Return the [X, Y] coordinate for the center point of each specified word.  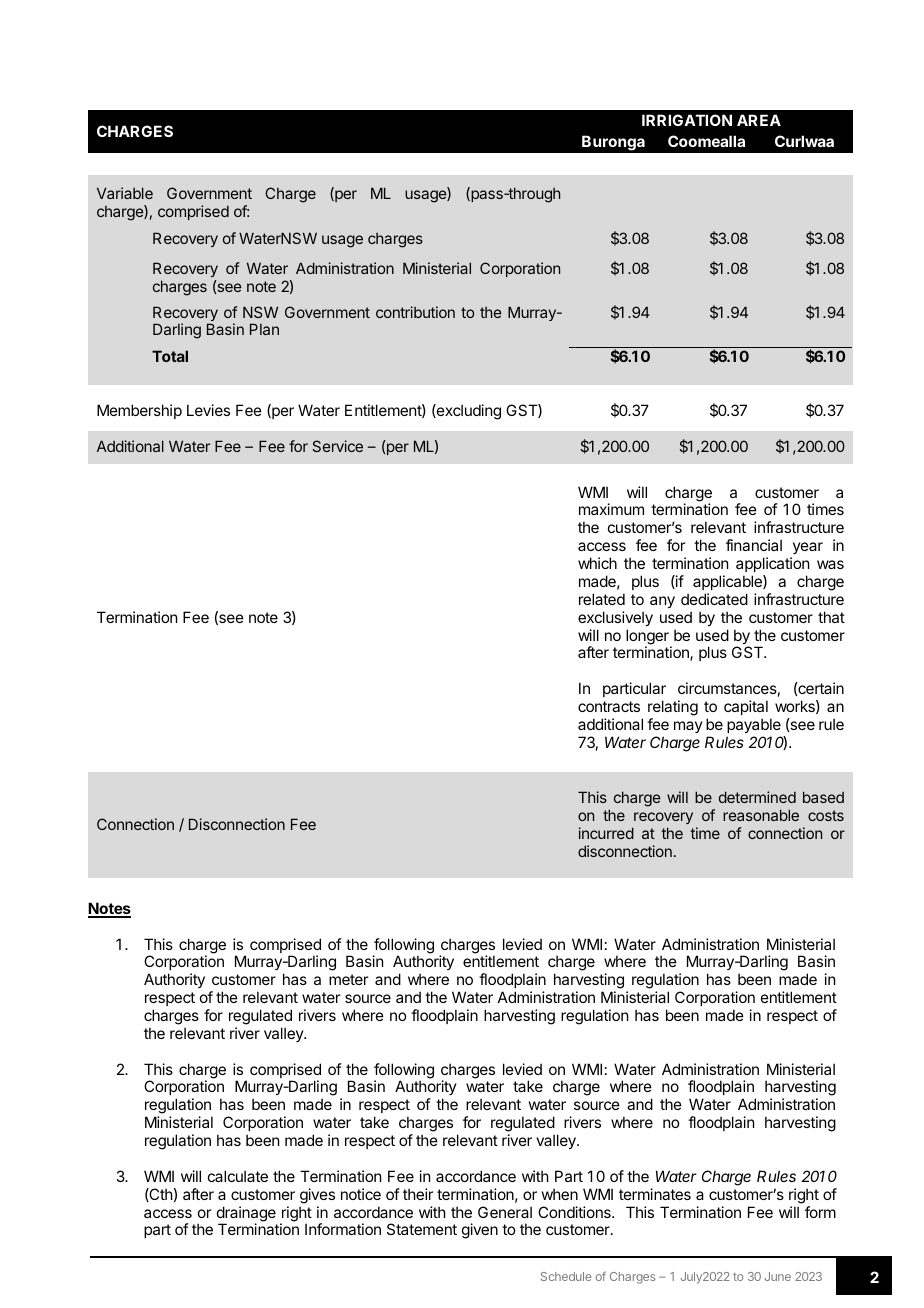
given [480, 1231]
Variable [125, 193]
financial [754, 545]
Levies [208, 410]
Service [337, 446]
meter [348, 979]
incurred [606, 833]
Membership [139, 411]
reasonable [761, 815]
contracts [609, 706]
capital [746, 707]
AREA [759, 120]
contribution [415, 312]
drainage [246, 1215]
